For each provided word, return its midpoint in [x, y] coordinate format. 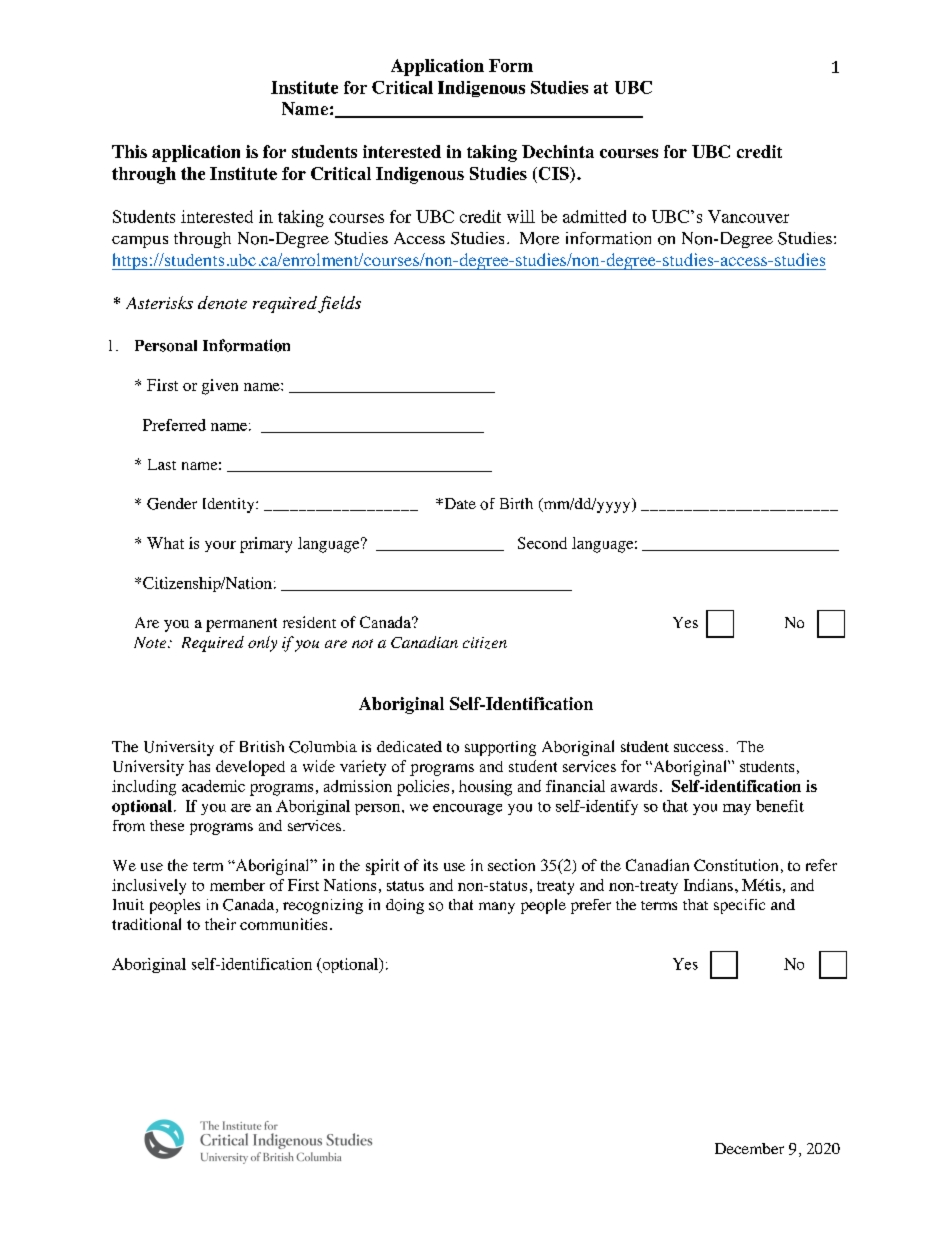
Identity [230, 505]
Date [459, 503]
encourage [467, 809]
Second [542, 543]
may [737, 809]
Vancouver [748, 216]
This [129, 151]
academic [213, 786]
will [521, 216]
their [220, 924]
